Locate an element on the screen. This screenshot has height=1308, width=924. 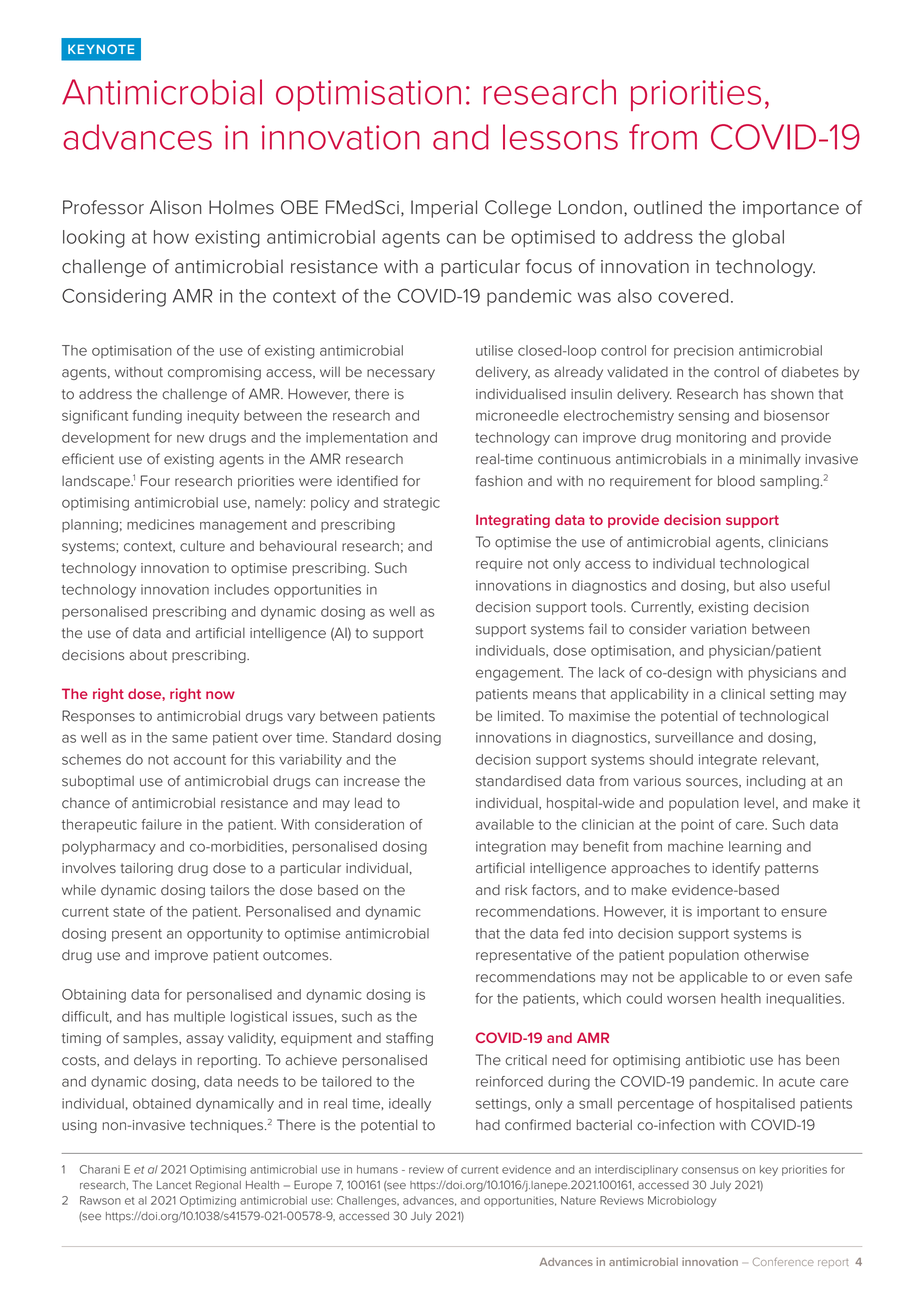
Optimizing is located at coordinates (208, 1201).
